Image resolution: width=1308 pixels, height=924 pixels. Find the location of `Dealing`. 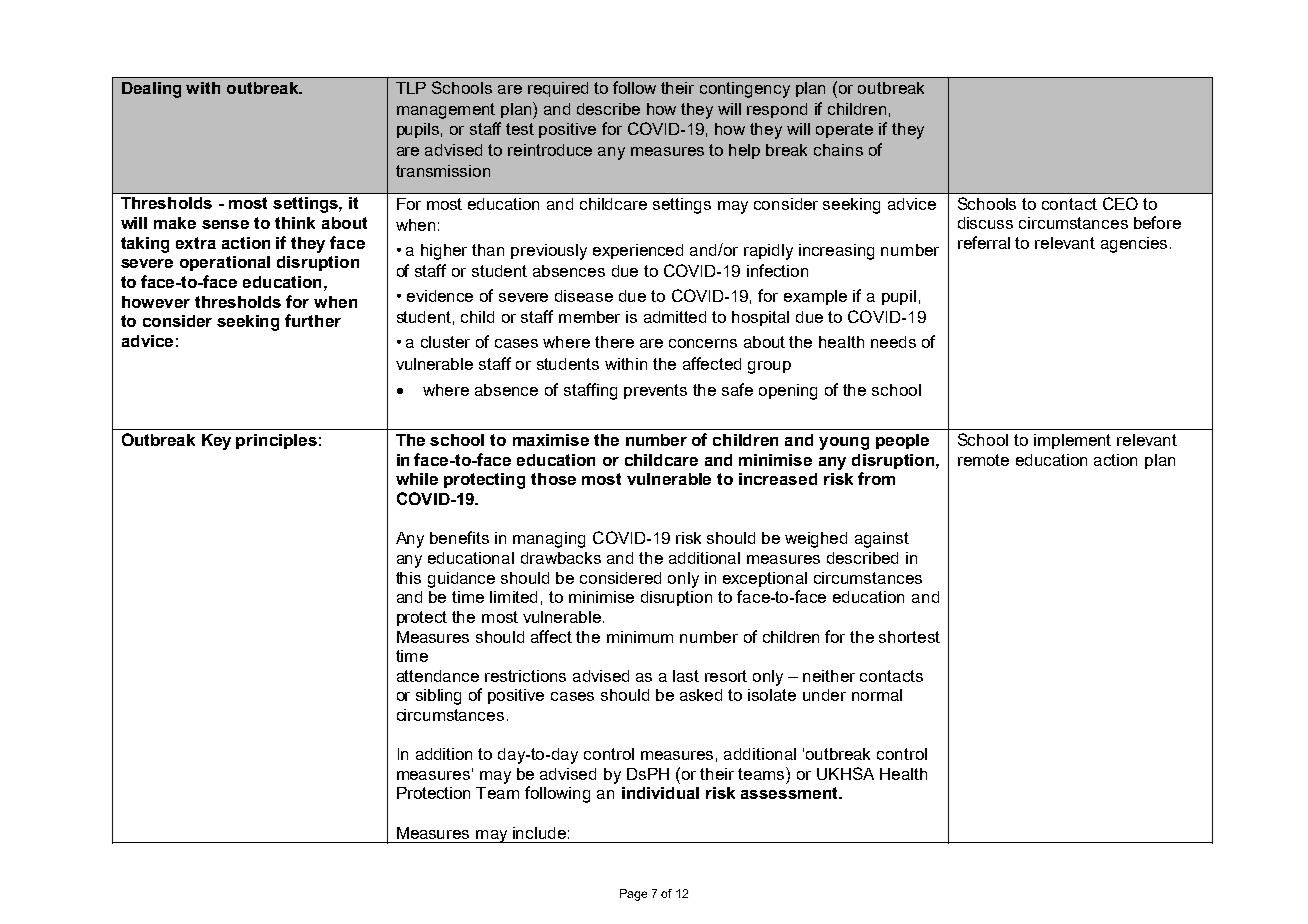

Dealing is located at coordinates (151, 90).
